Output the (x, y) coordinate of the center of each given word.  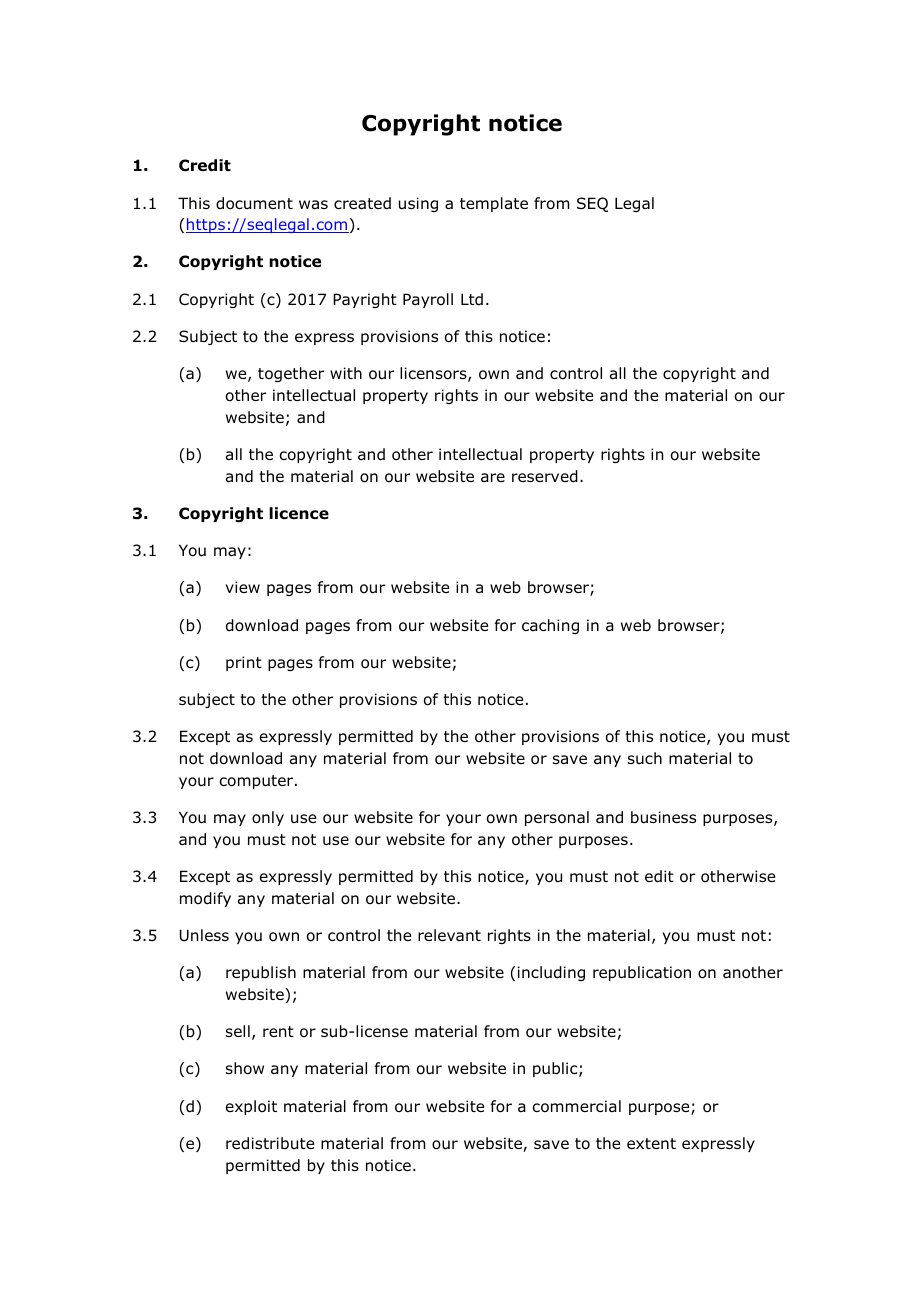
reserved (545, 476)
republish (261, 973)
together (291, 374)
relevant (449, 935)
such (645, 758)
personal (557, 818)
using (418, 204)
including (551, 973)
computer (257, 782)
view (242, 587)
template (494, 204)
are (493, 477)
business (663, 817)
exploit (251, 1107)
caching (550, 626)
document (254, 203)
